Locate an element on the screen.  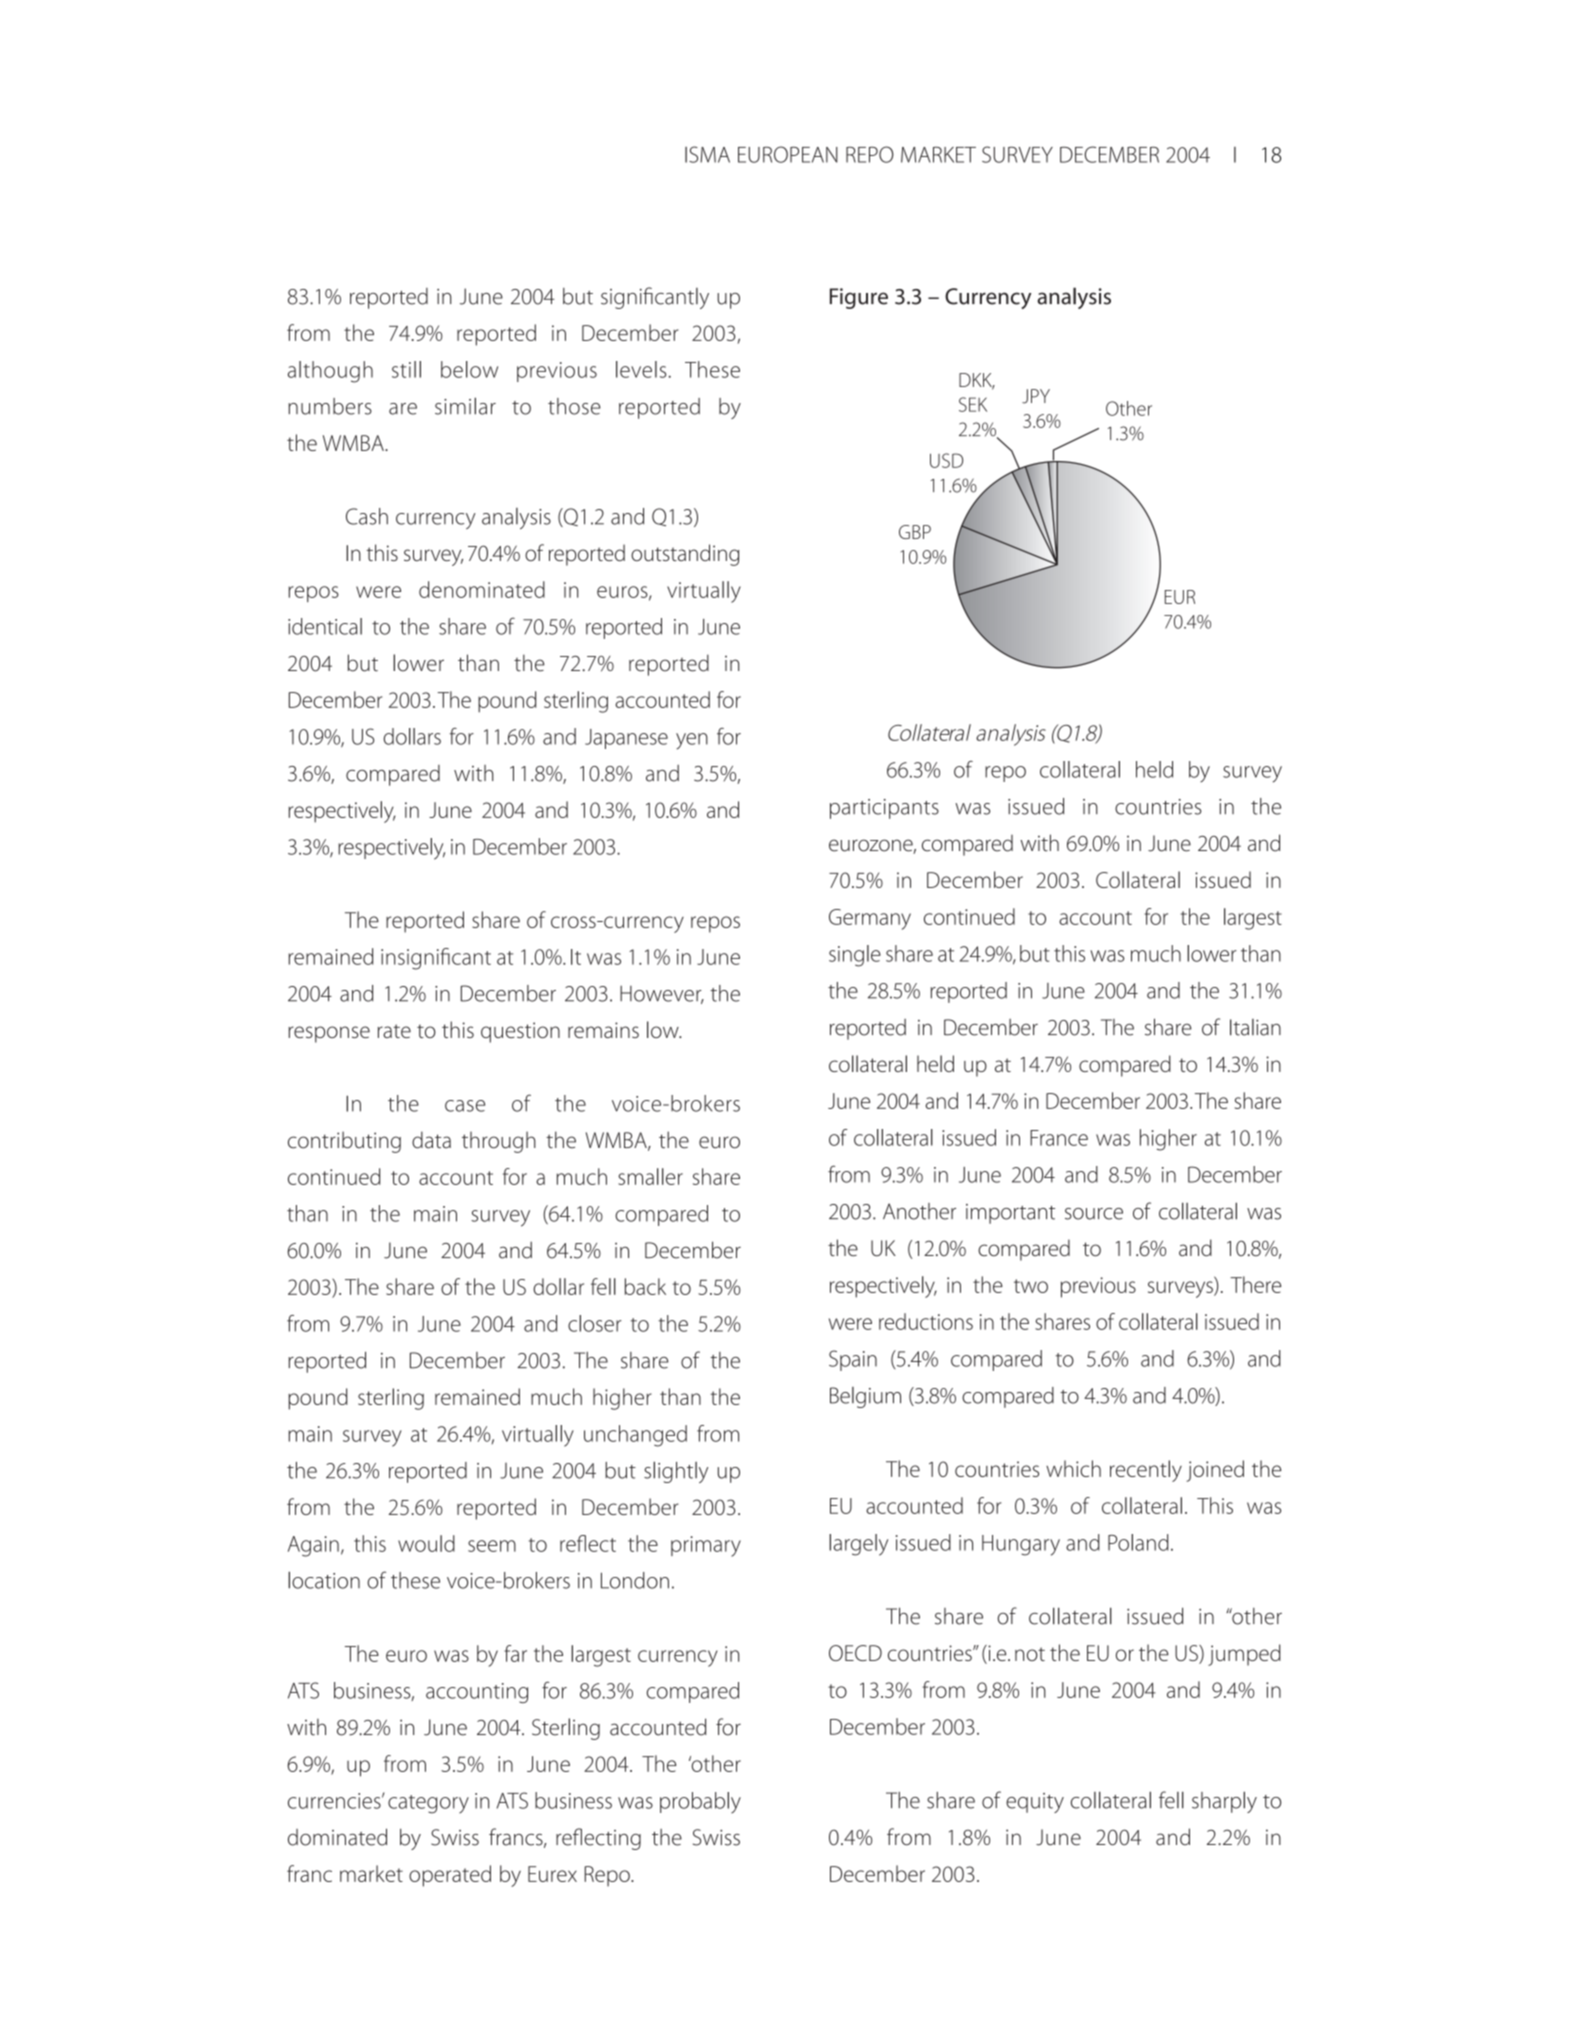
JPY is located at coordinates (1036, 396).
